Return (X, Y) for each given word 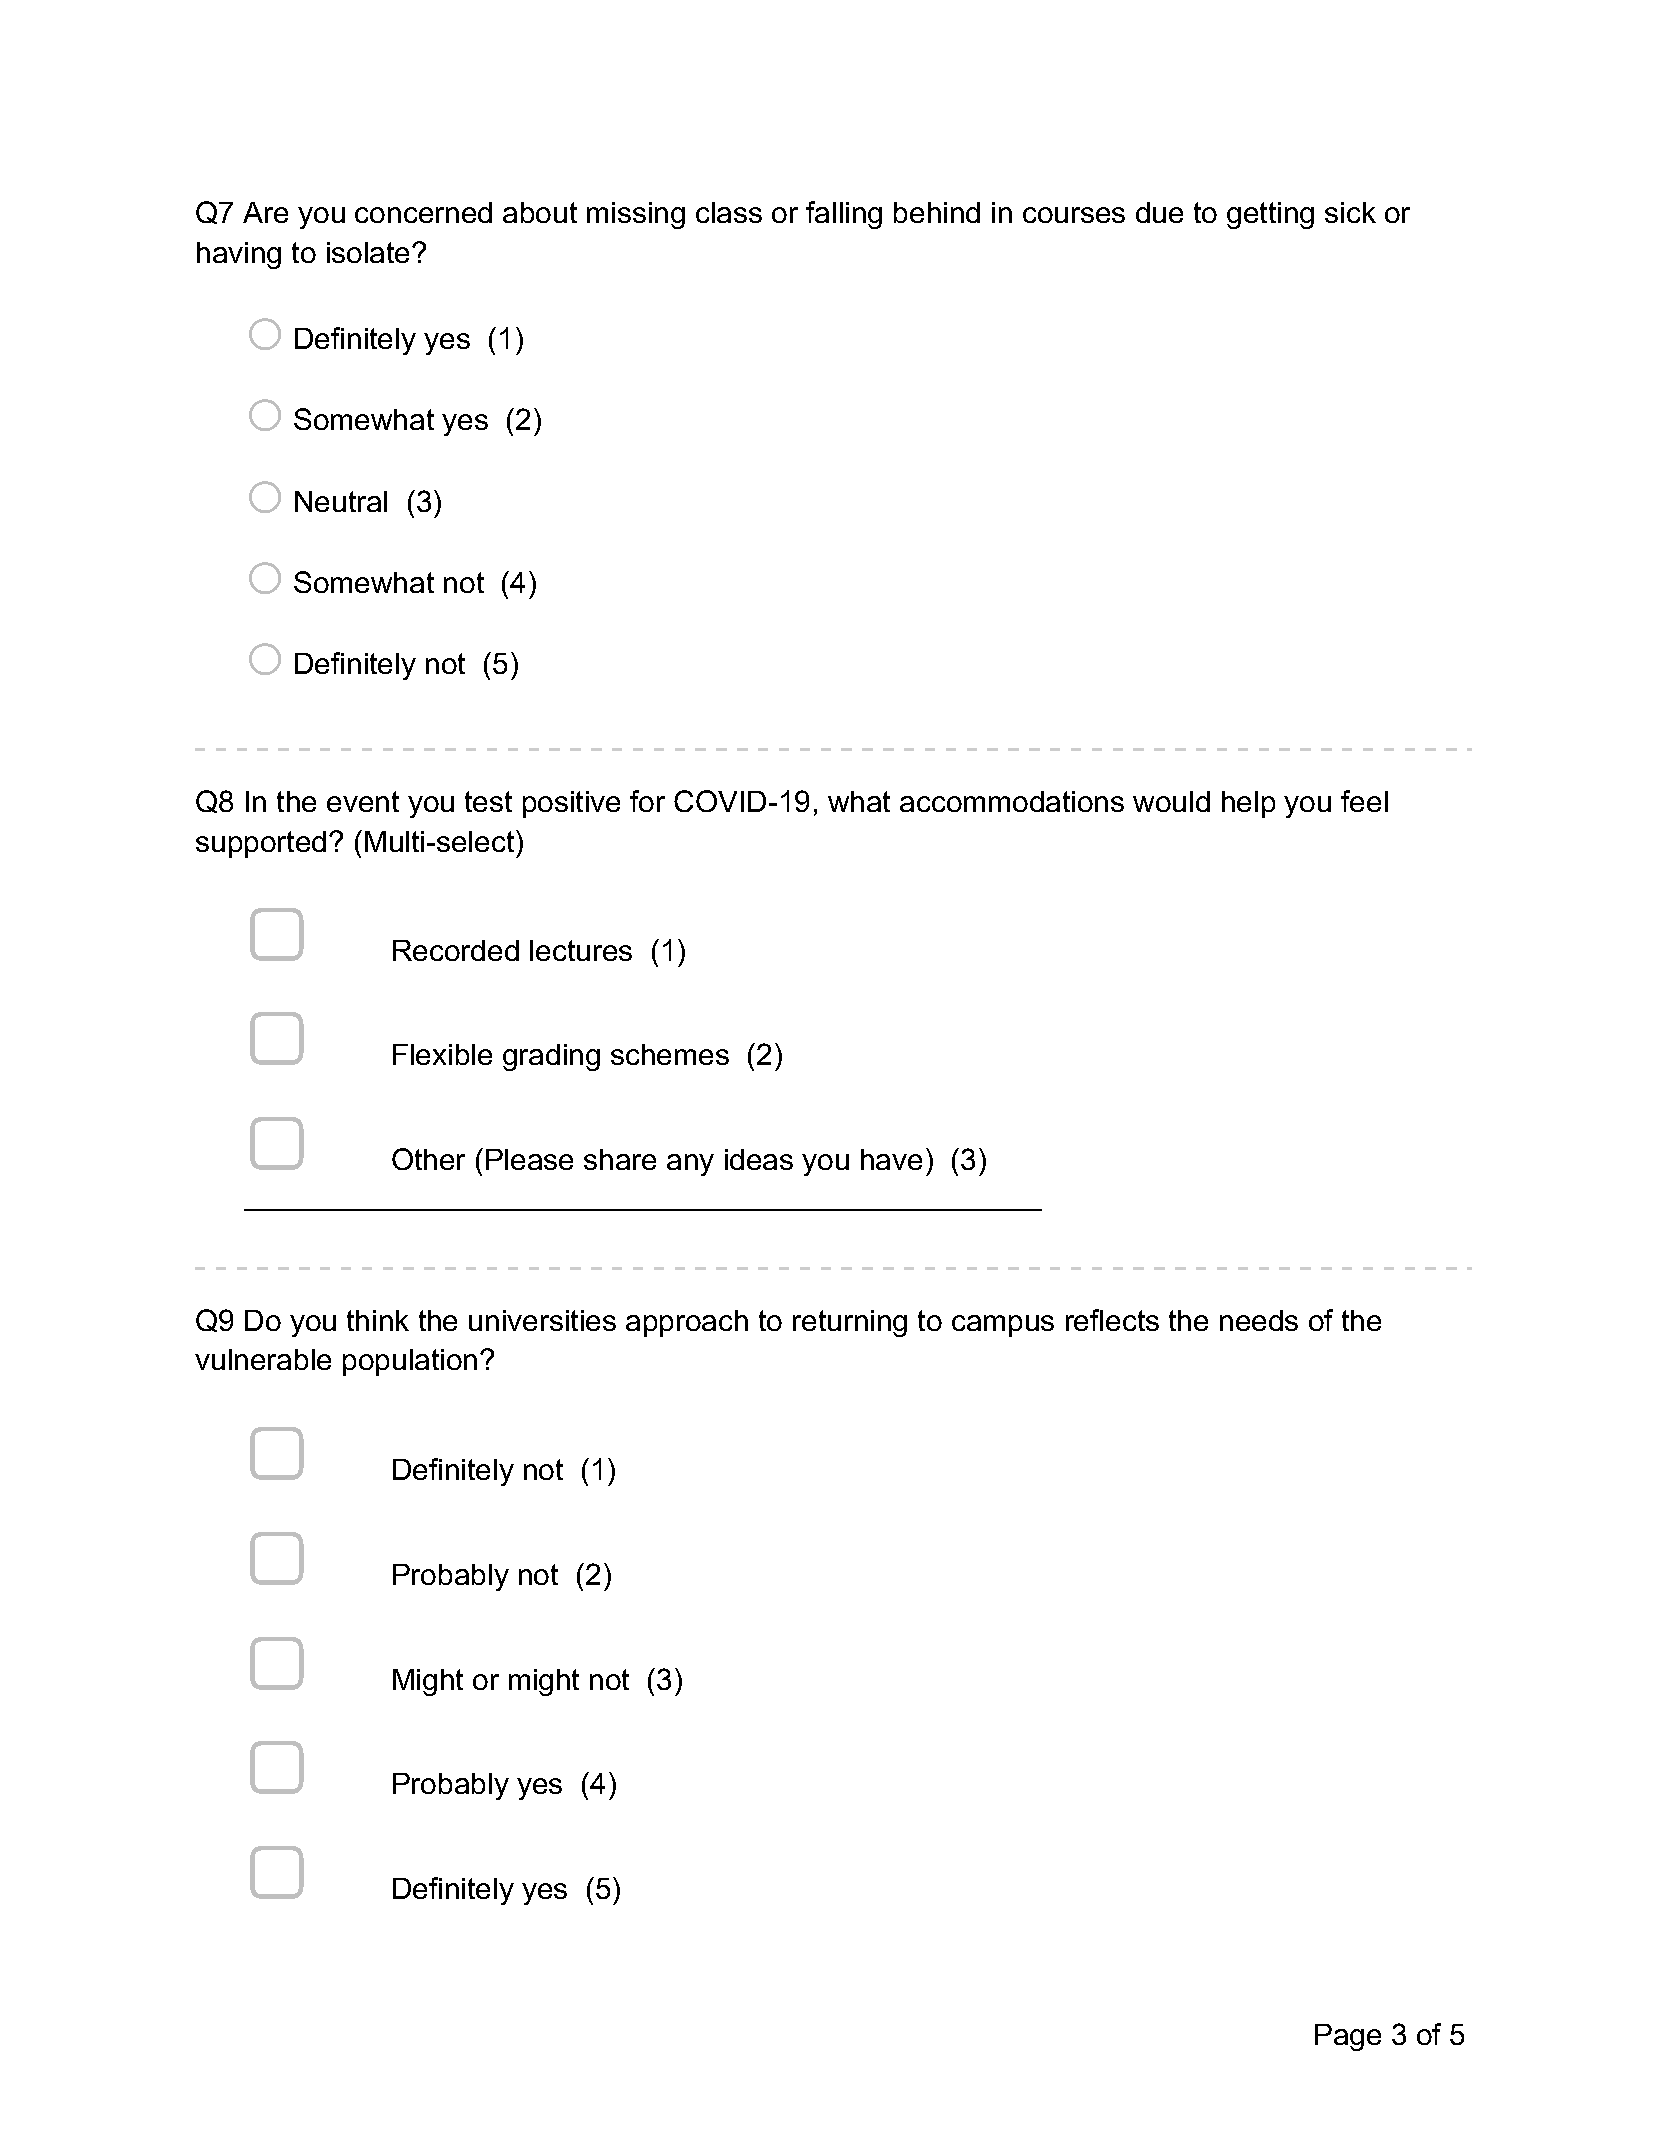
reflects (1112, 1320)
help (1248, 804)
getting (1270, 215)
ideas (759, 1159)
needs (1259, 1320)
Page (1348, 2037)
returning (850, 1323)
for (647, 801)
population (410, 1362)
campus (1003, 1326)
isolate (370, 252)
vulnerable (263, 1359)
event (363, 801)
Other (428, 1159)
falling (844, 215)
